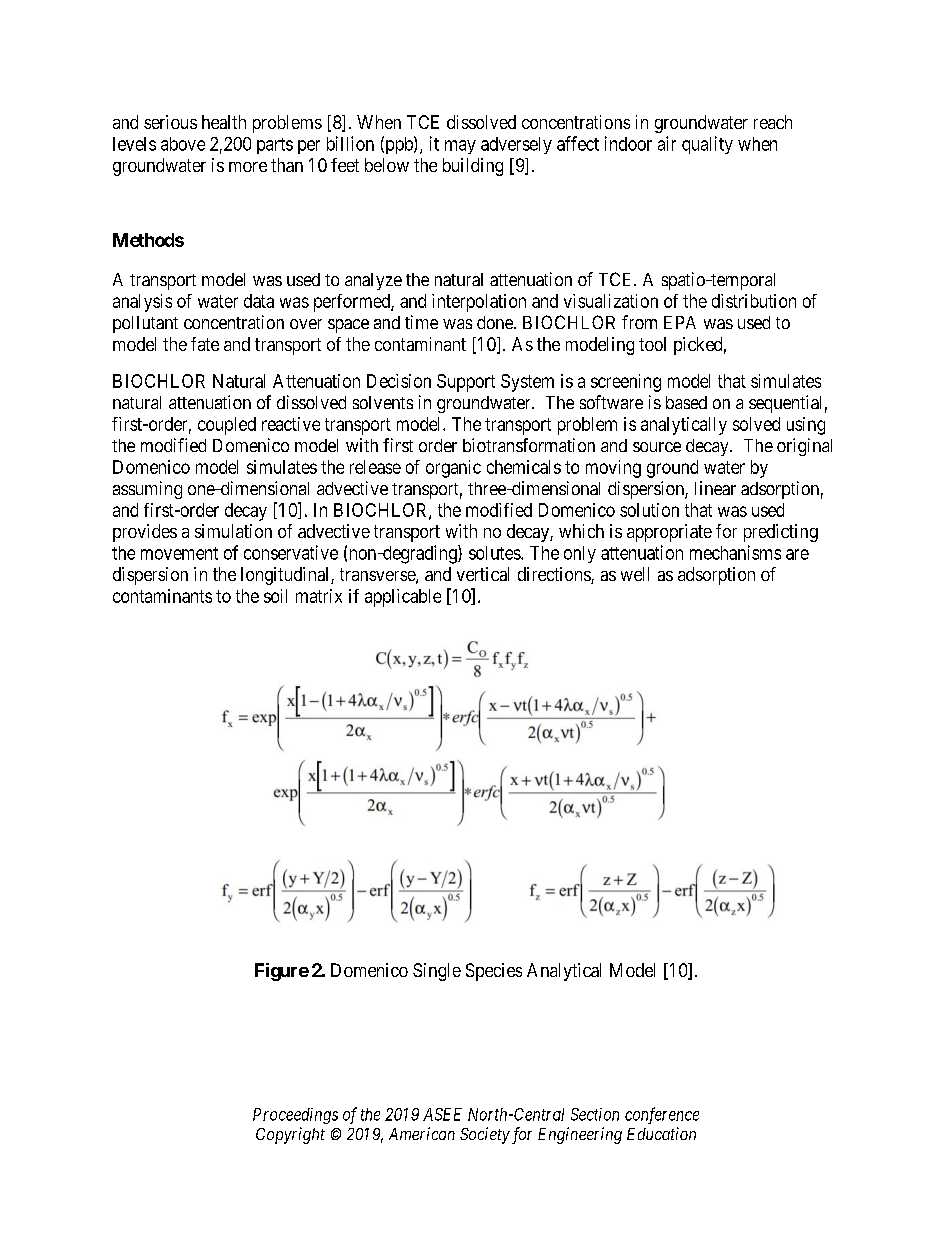 This screenshot has height=1233, width=952. I want to click on coupled, so click(227, 426).
